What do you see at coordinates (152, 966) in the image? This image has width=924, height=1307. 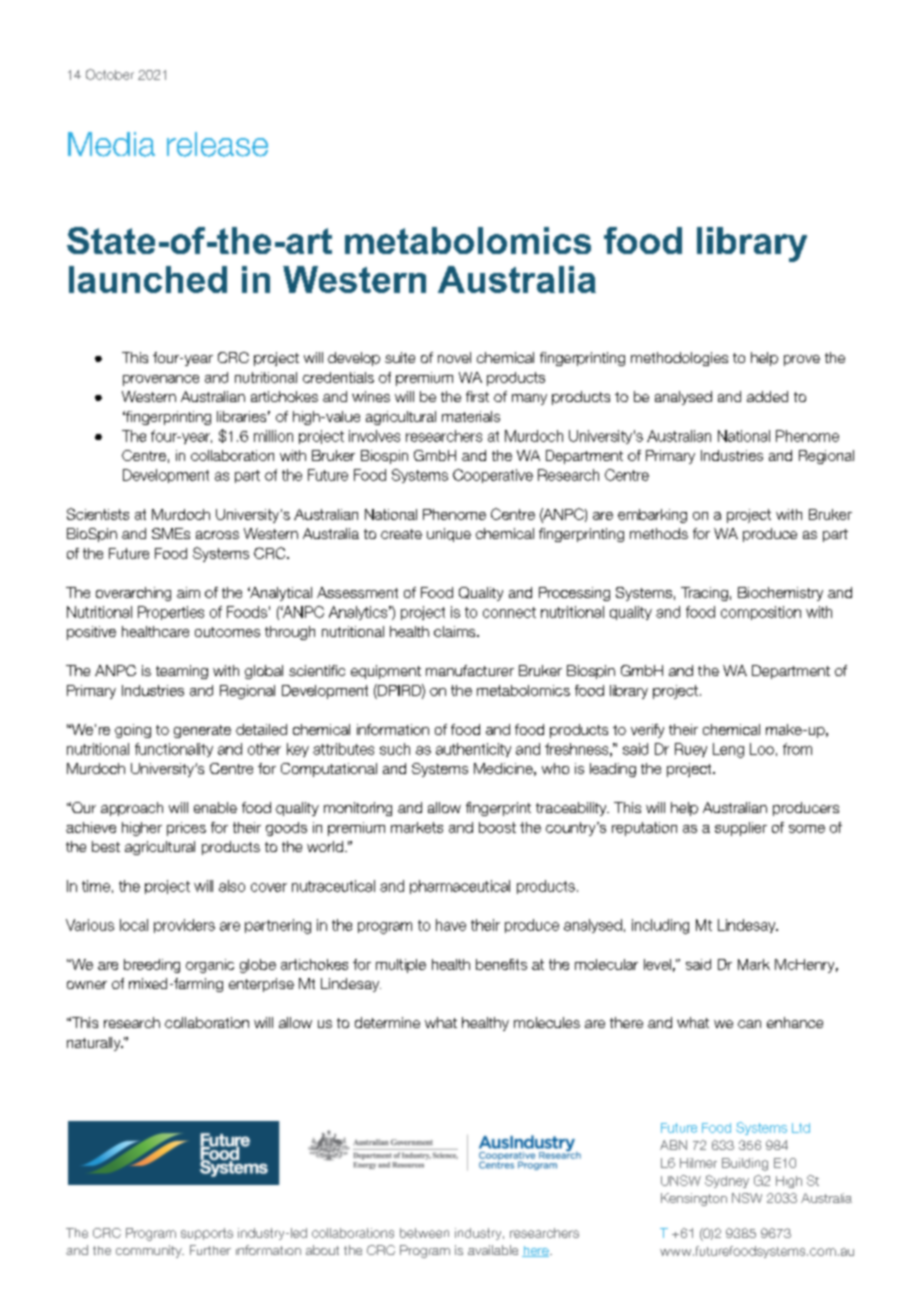 I see `breeding` at bounding box center [152, 966].
